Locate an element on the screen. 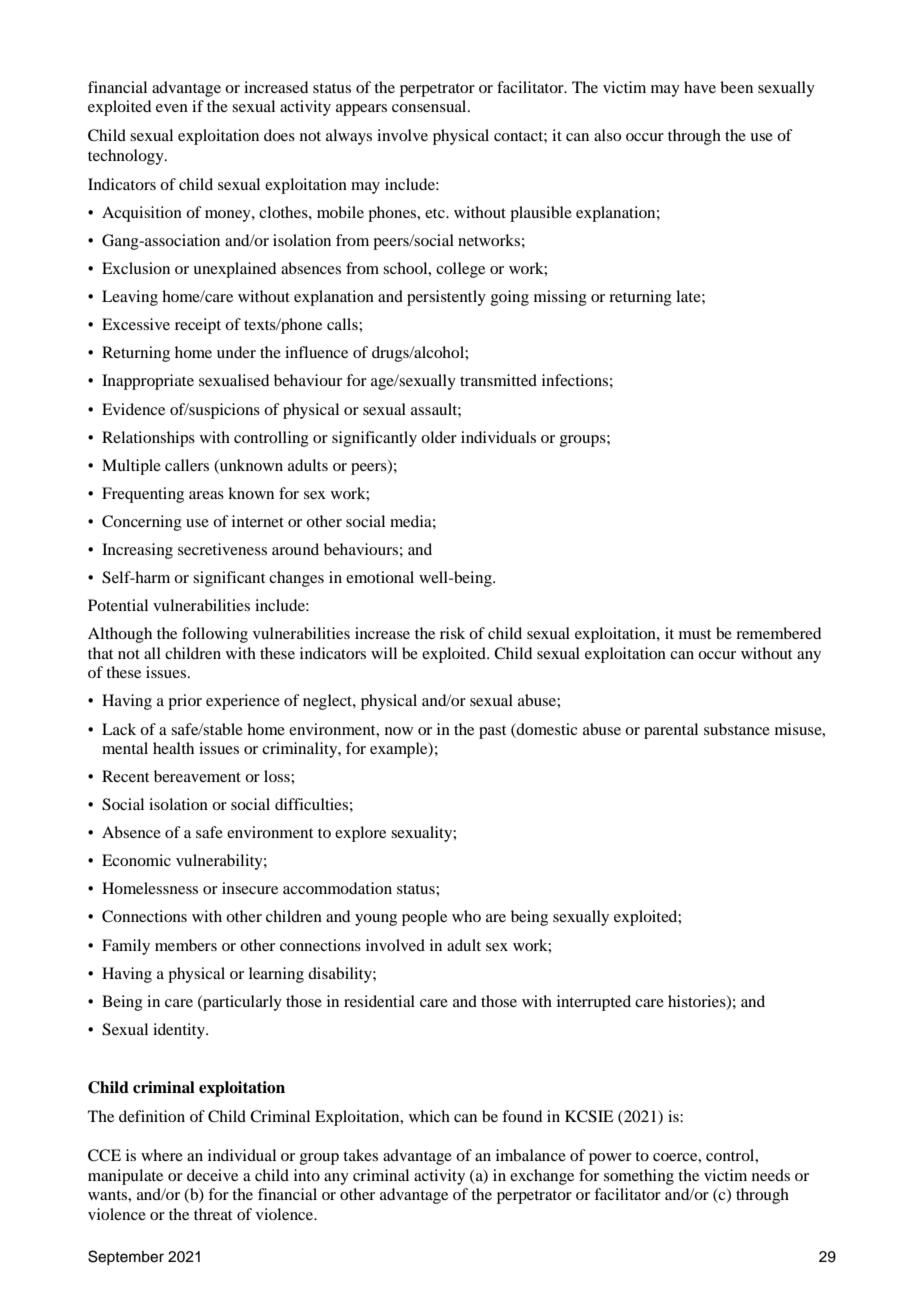  have is located at coordinates (700, 87).
